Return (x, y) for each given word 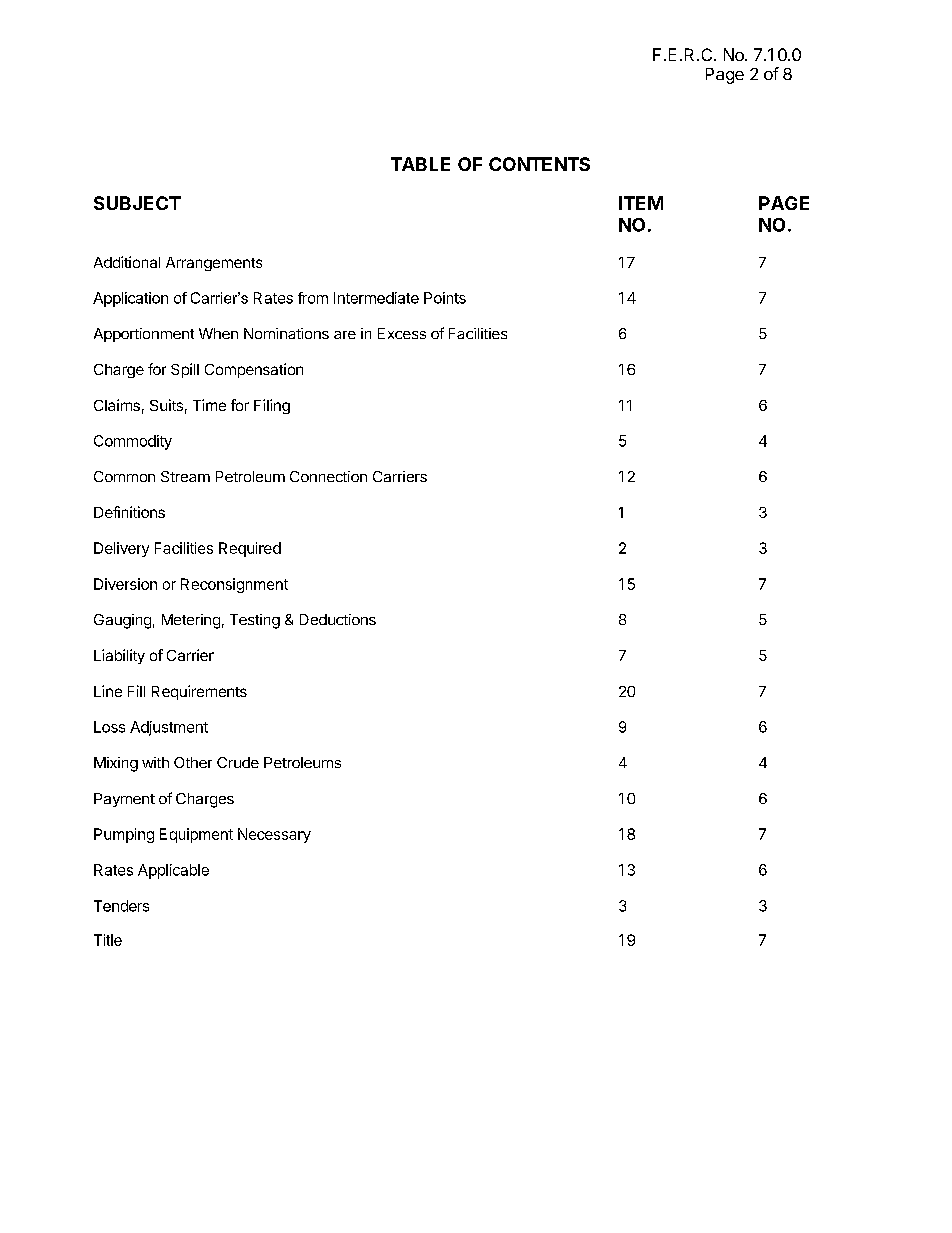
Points (445, 298)
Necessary (274, 835)
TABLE (420, 164)
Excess (402, 333)
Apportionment (144, 335)
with (155, 762)
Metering (191, 621)
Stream (185, 476)
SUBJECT (137, 203)
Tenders (121, 906)
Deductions (338, 619)
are (345, 335)
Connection (328, 476)
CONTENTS (539, 164)
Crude (238, 762)
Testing (255, 621)
